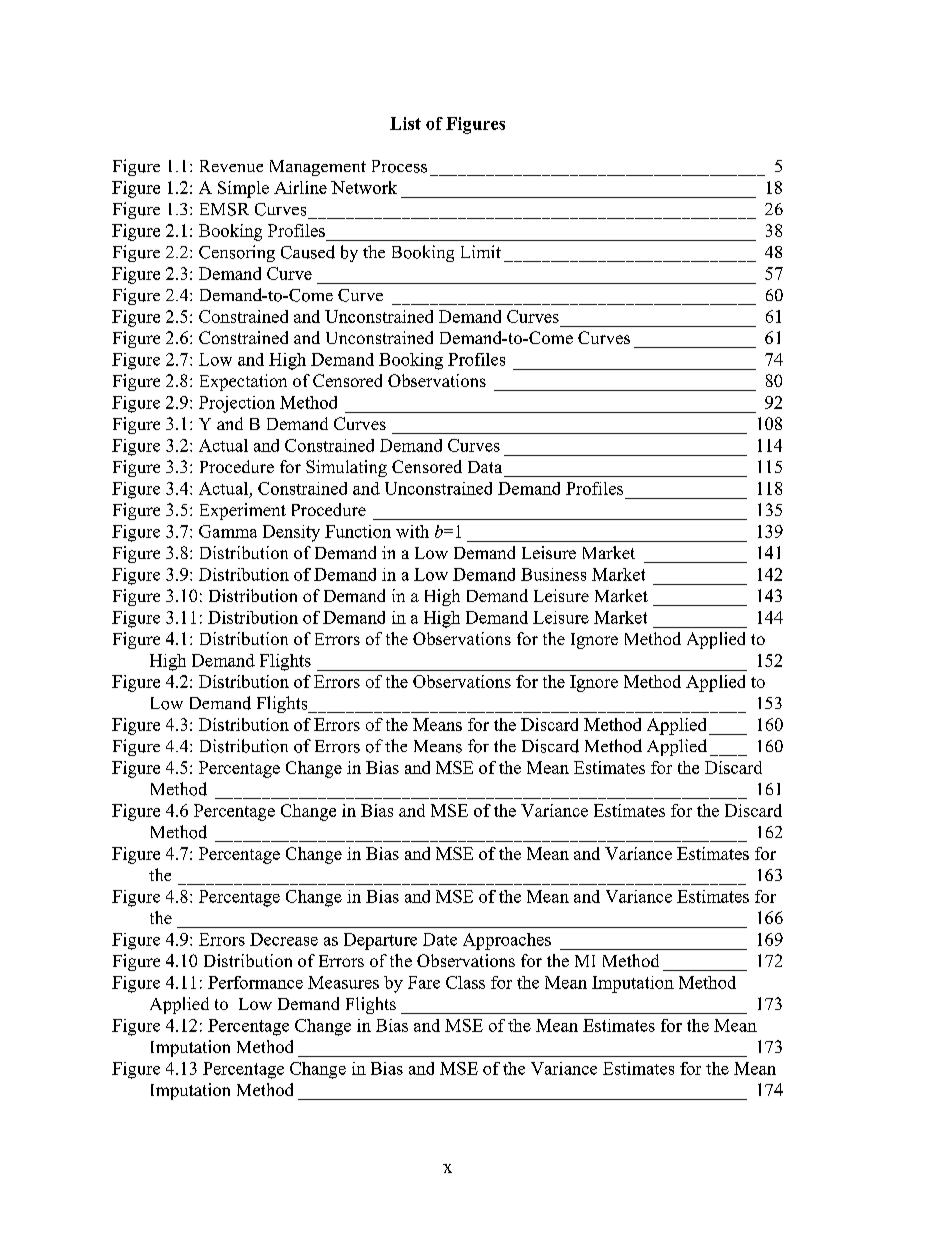  I want to click on Revenue, so click(231, 166).
